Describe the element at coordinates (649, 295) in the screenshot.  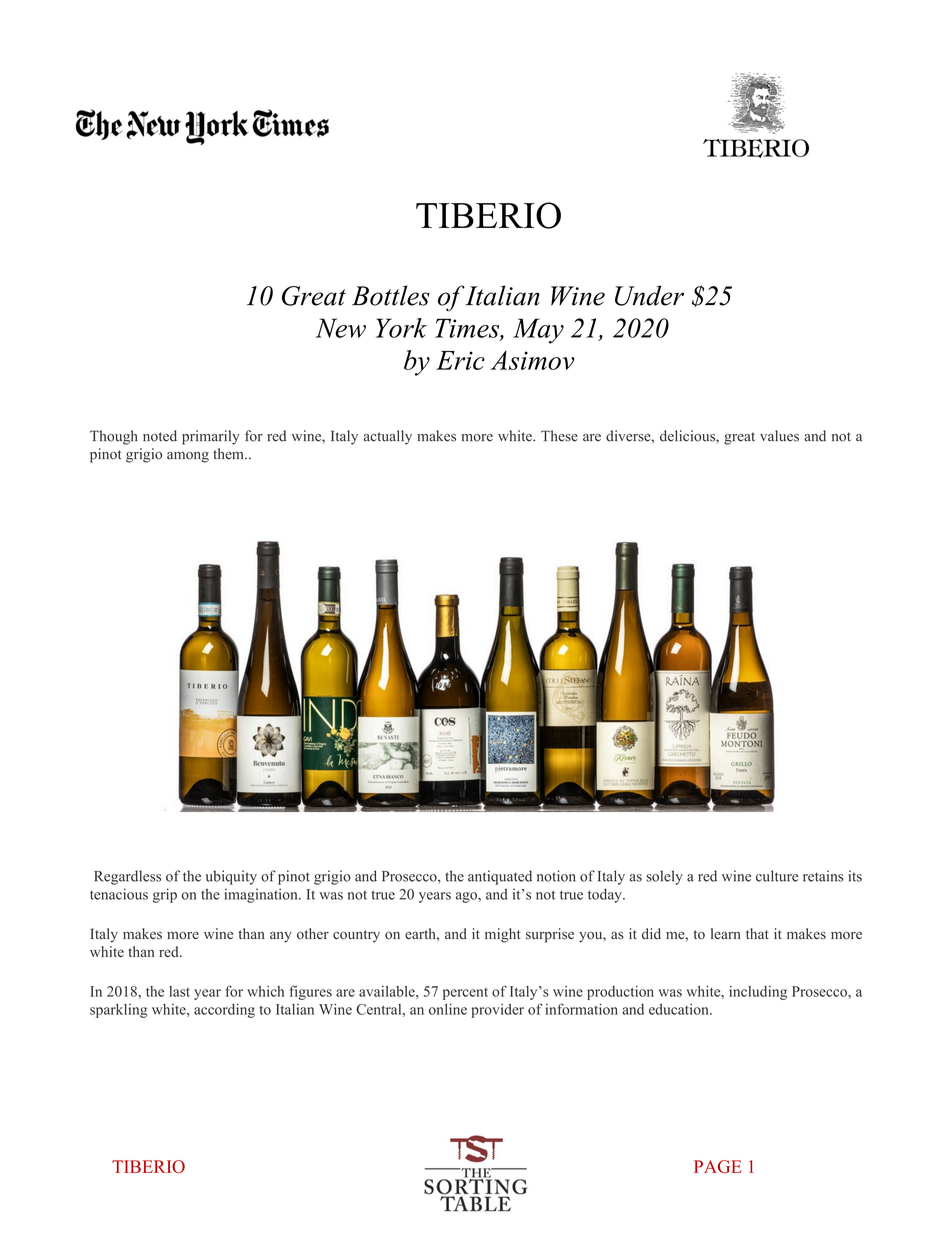
I see `Under` at that location.
